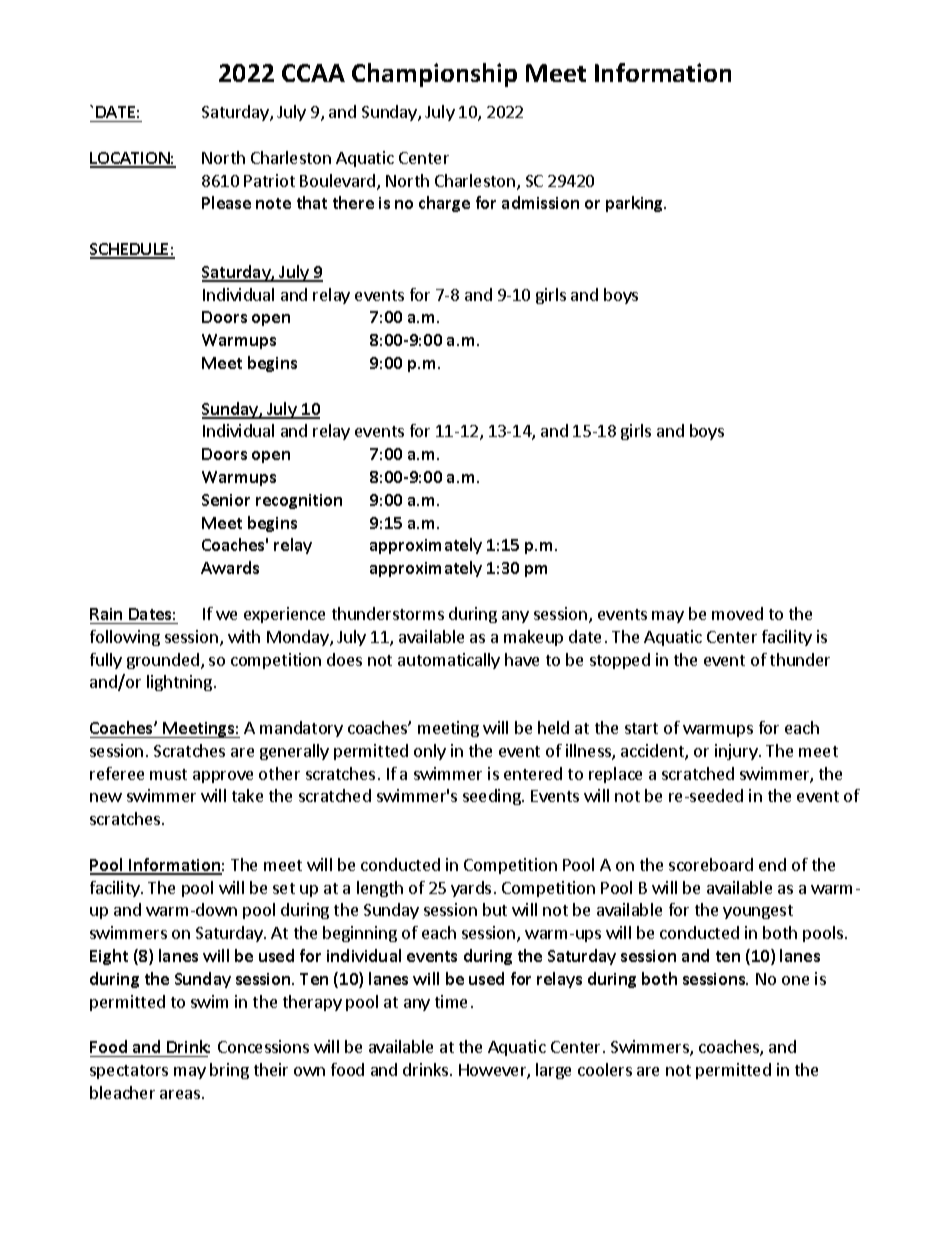 This page has width=952, height=1233. What do you see at coordinates (230, 567) in the page?
I see `Awards` at bounding box center [230, 567].
